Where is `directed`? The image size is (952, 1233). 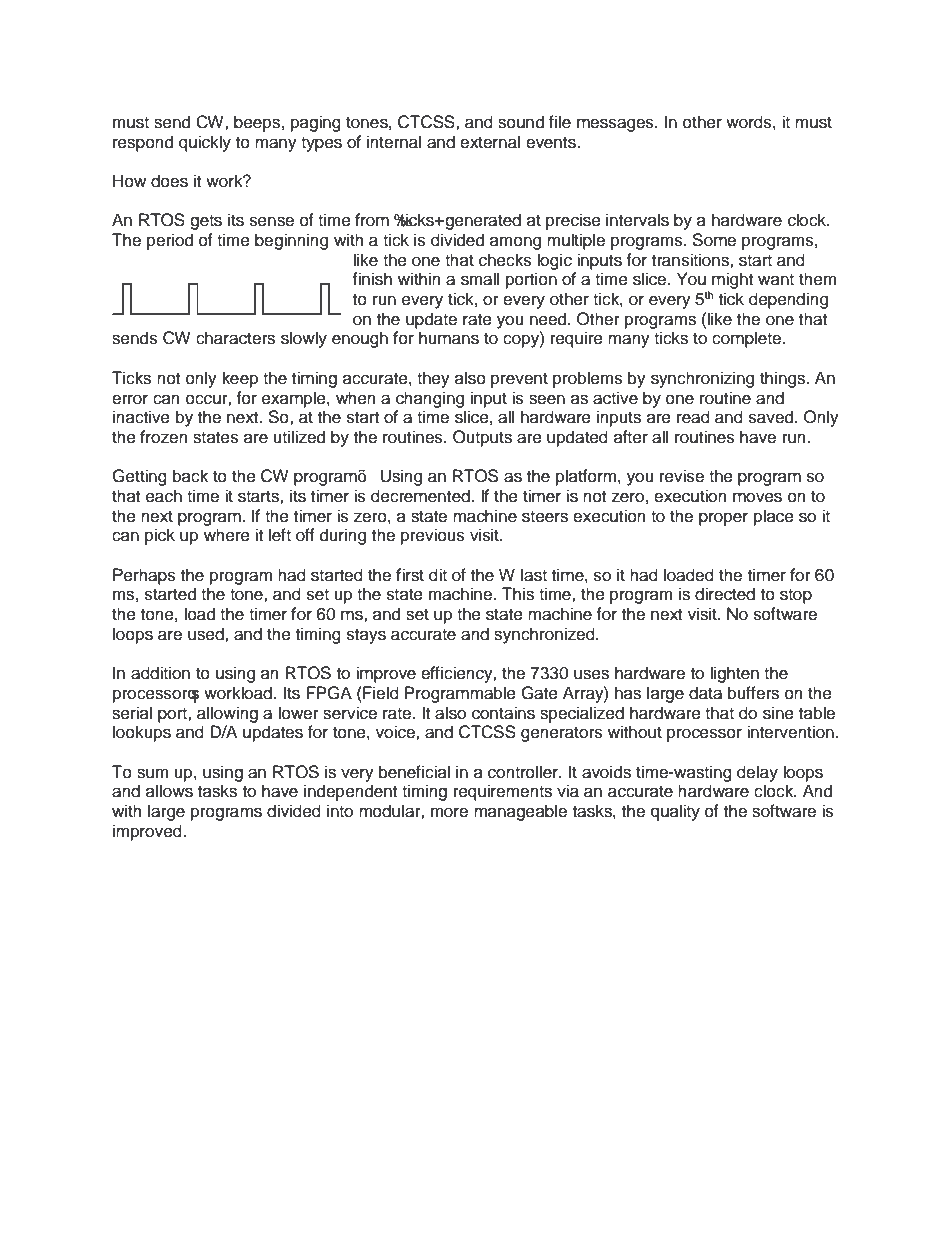
directed is located at coordinates (725, 594).
